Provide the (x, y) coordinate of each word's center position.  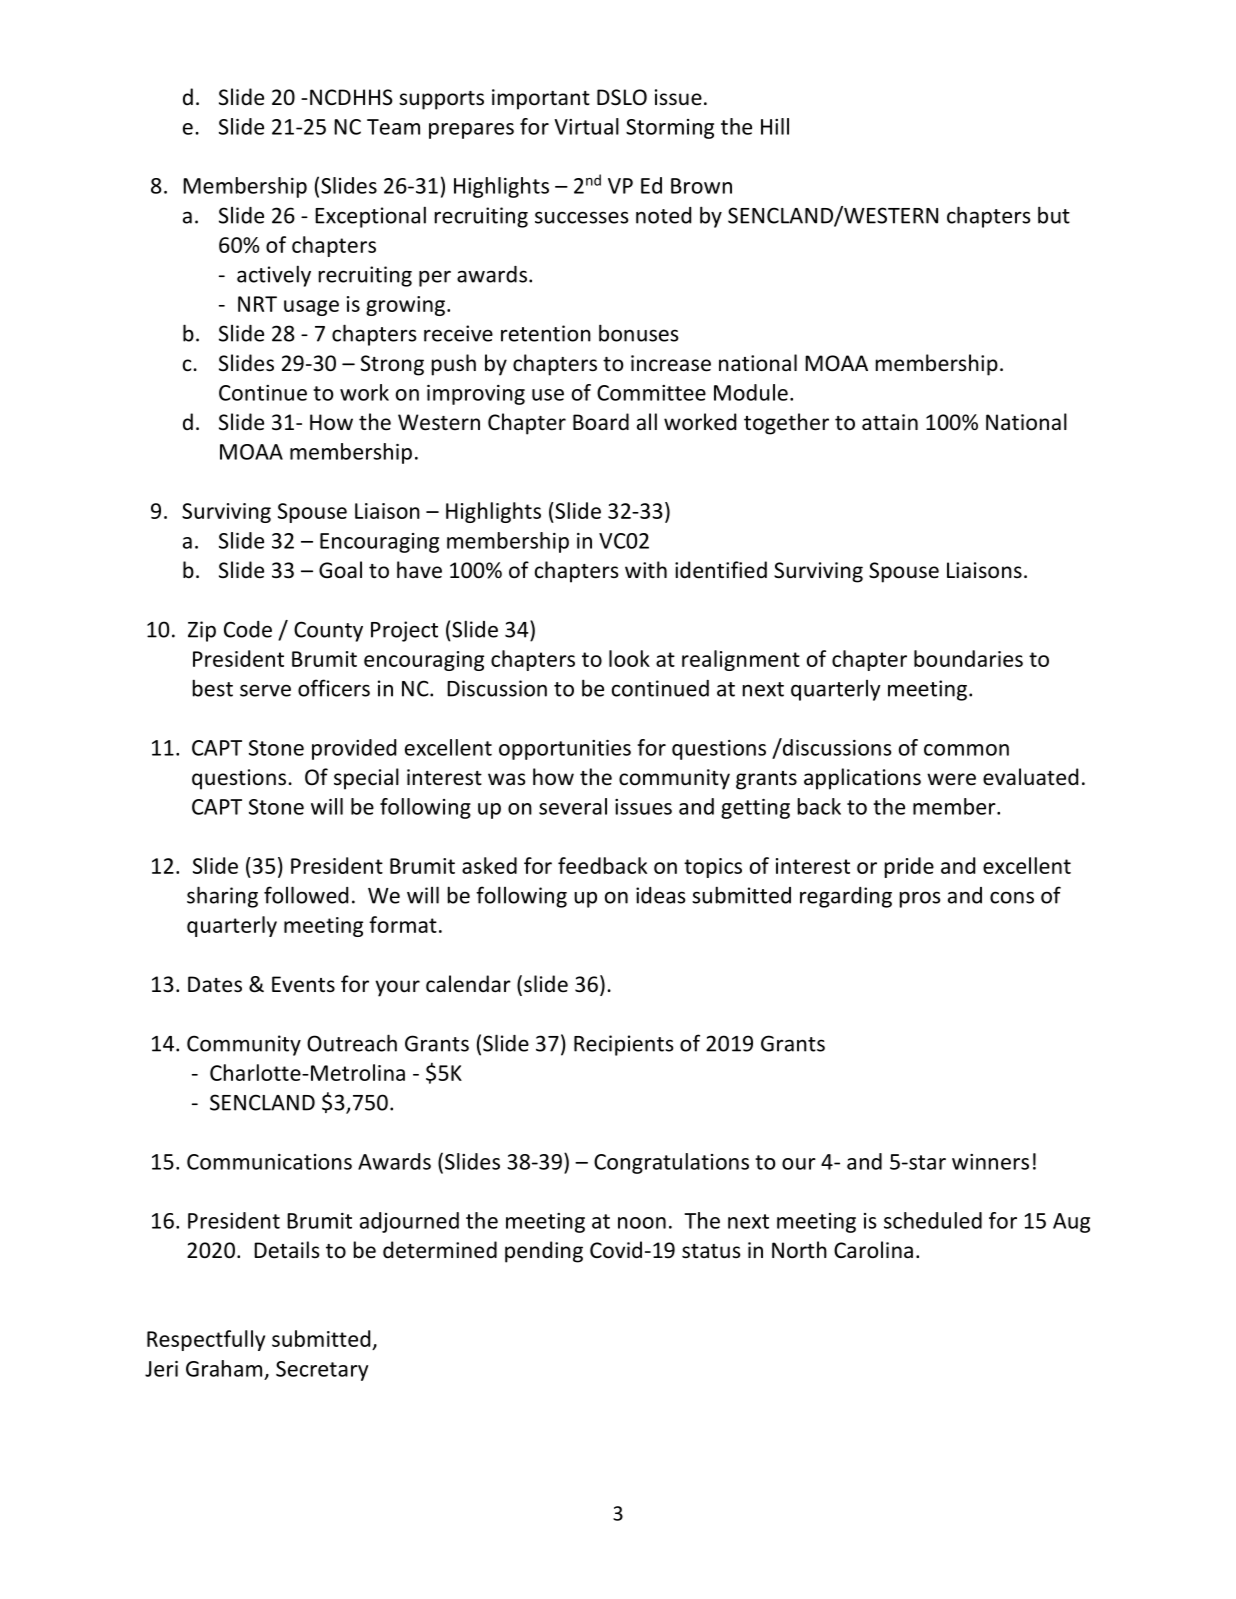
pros (920, 899)
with (646, 569)
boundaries (968, 658)
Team (393, 127)
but (1054, 215)
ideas (661, 895)
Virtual (586, 126)
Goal (340, 570)
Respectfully (206, 1340)
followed (306, 895)
